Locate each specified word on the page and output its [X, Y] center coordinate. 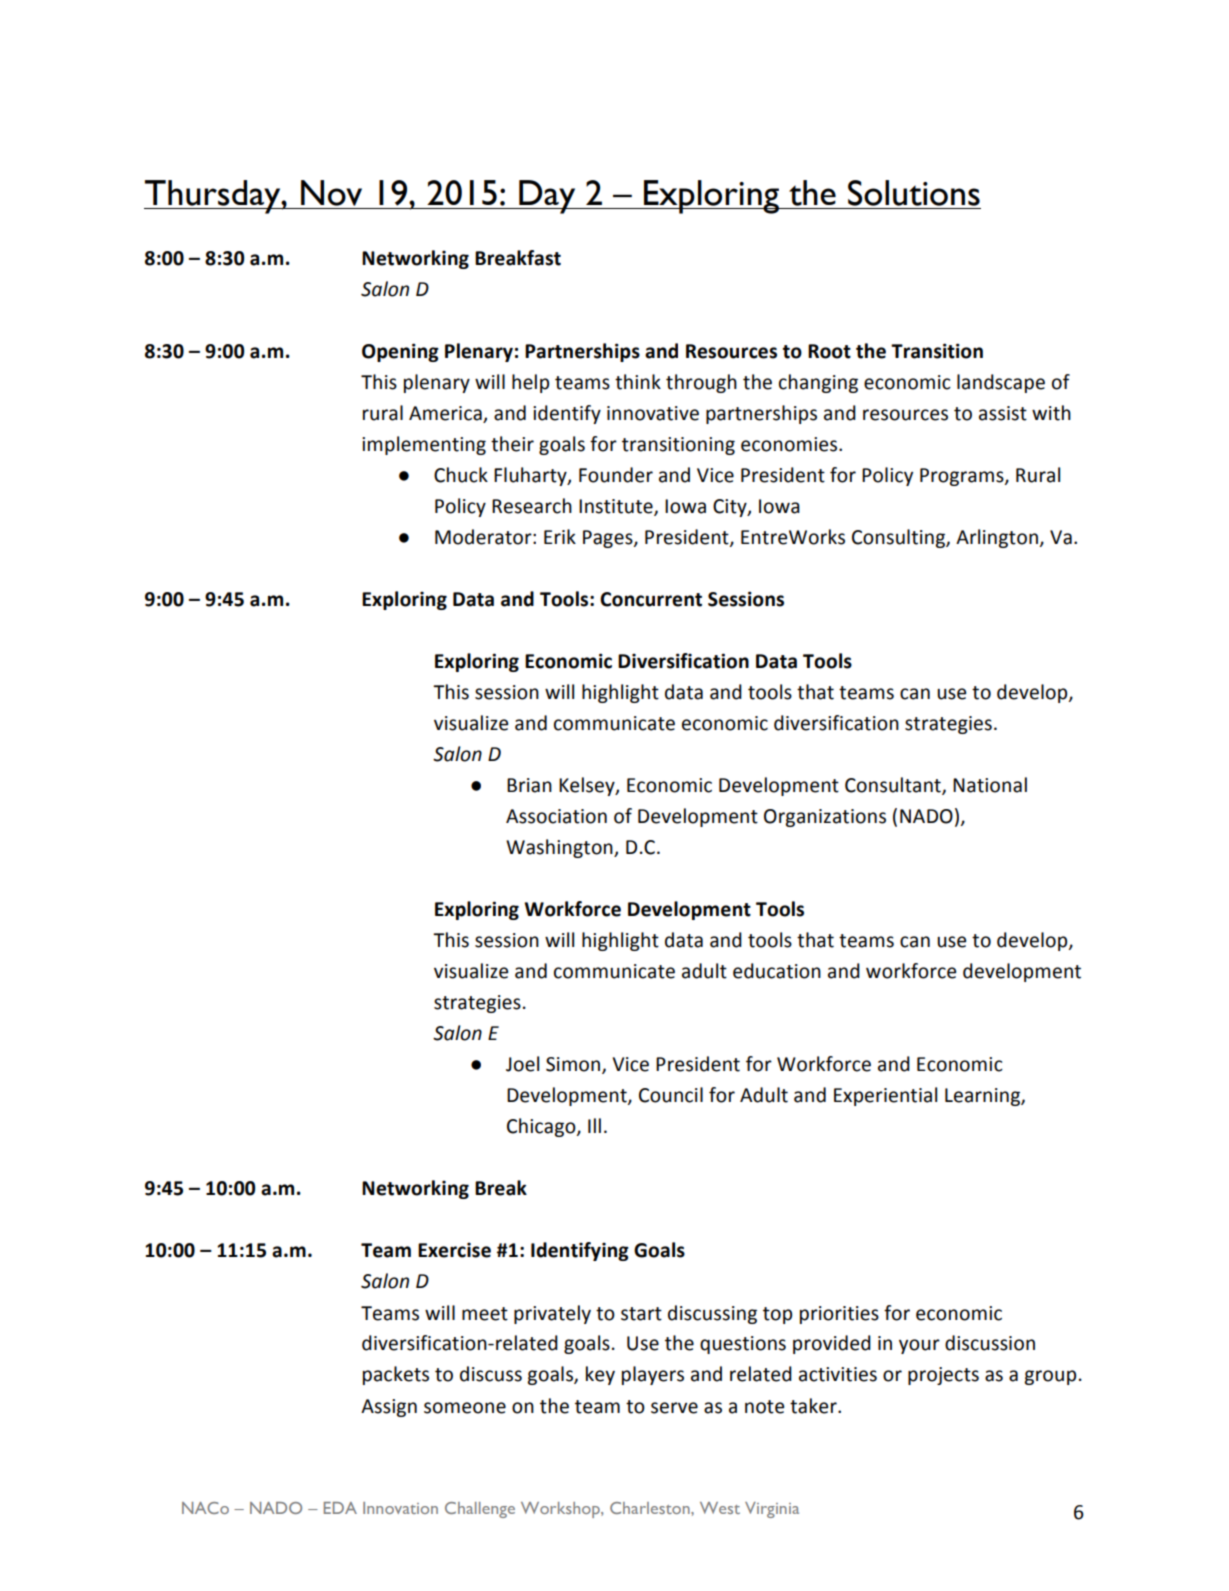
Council [671, 1095]
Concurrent [651, 599]
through [701, 383]
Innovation [400, 1508]
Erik [560, 536]
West [720, 1508]
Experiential [885, 1096]
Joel [522, 1064]
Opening [400, 352]
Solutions [914, 193]
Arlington [997, 538]
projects [943, 1376]
